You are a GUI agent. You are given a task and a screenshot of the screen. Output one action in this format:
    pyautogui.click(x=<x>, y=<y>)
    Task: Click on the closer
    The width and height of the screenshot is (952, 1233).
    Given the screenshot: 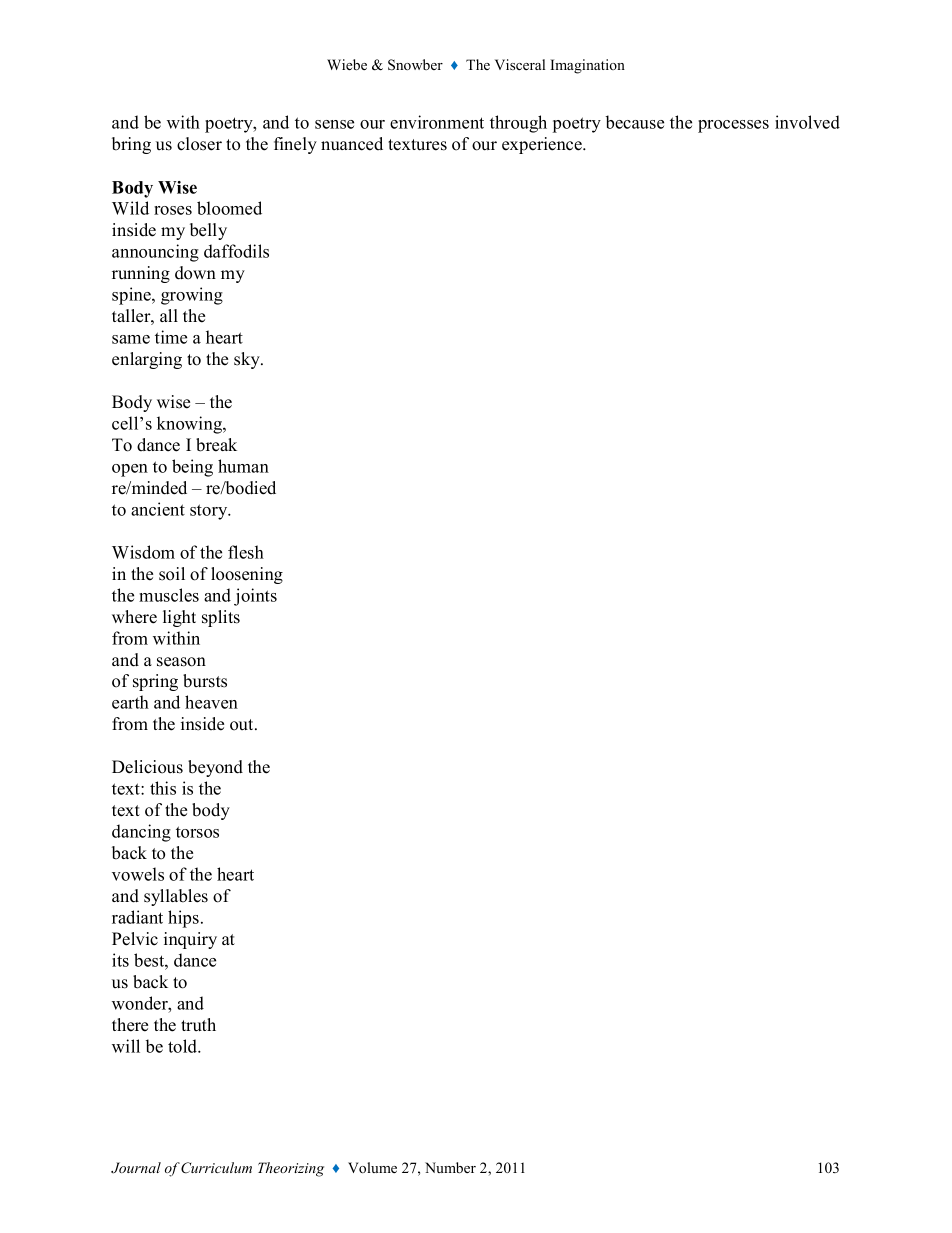 What is the action you would take?
    pyautogui.click(x=199, y=144)
